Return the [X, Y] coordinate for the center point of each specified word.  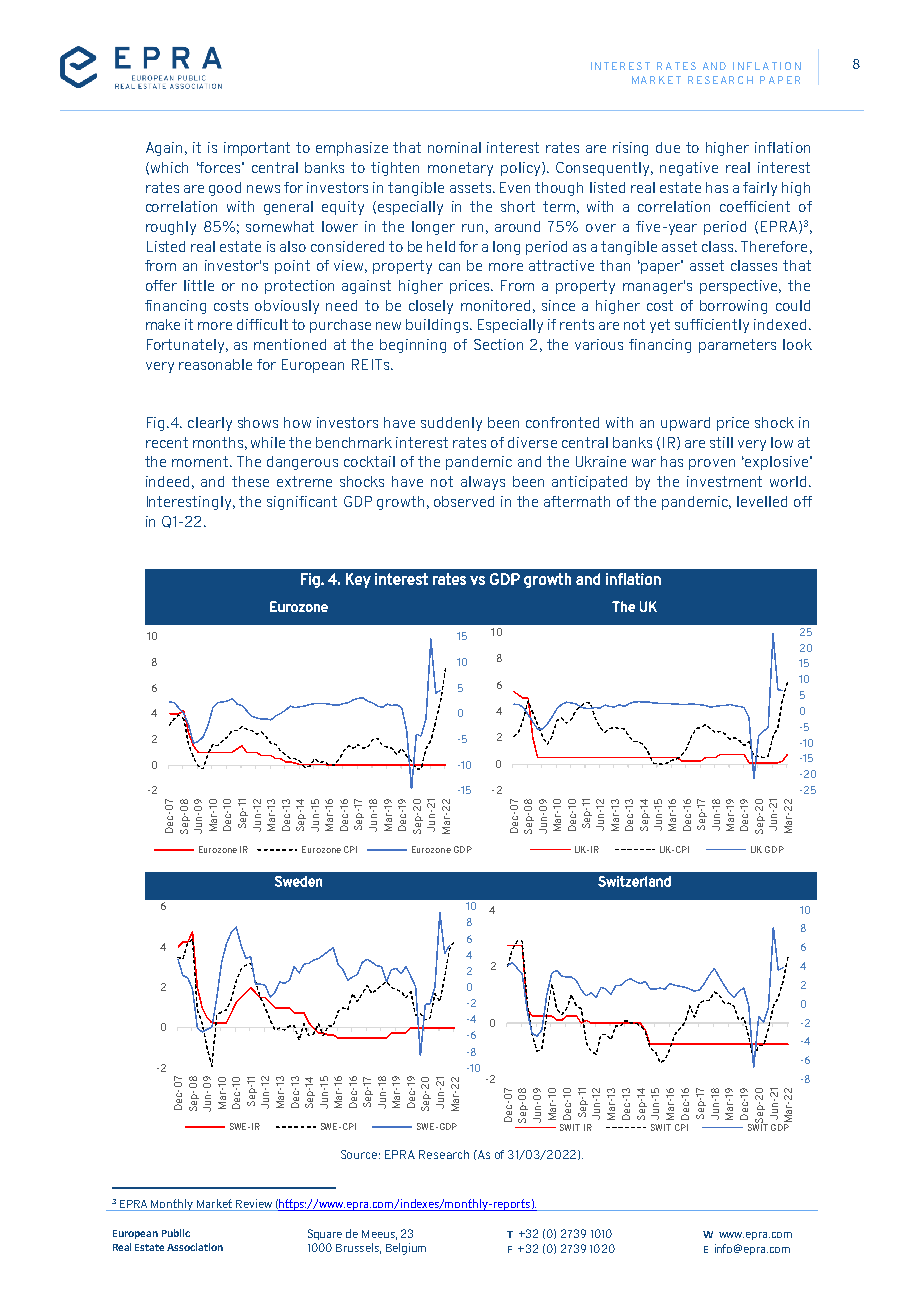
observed [464, 501]
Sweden [298, 881]
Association [195, 1247]
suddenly [451, 424]
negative [689, 169]
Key [358, 580]
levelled [762, 501]
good [225, 189]
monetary [460, 169]
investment [724, 481]
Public [176, 1233]
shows [258, 422]
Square [325, 1234]
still [721, 442]
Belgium [406, 1249]
